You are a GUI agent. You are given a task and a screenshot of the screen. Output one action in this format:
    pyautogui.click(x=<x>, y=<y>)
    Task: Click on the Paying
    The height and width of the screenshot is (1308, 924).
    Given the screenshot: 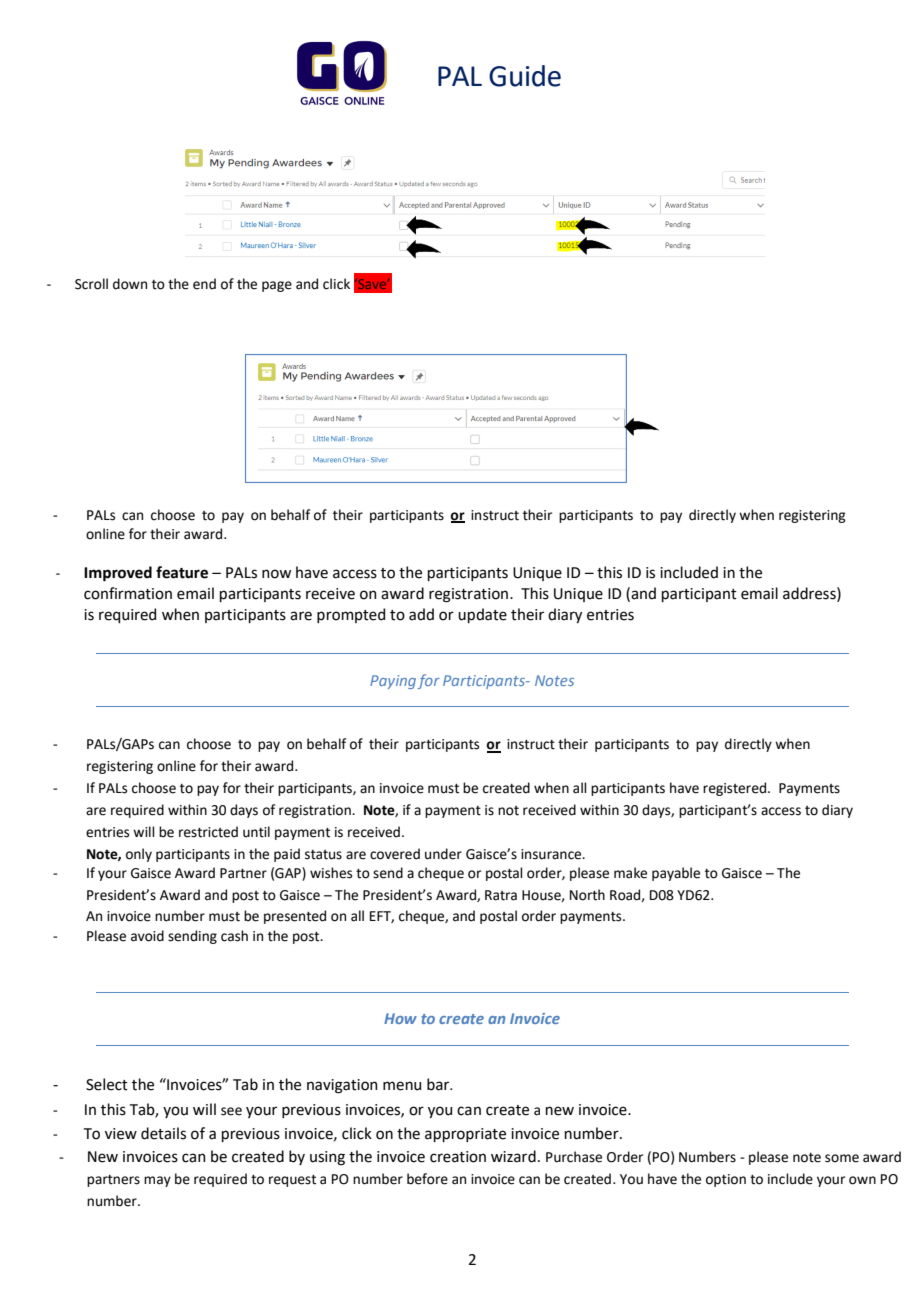 What is the action you would take?
    pyautogui.click(x=393, y=682)
